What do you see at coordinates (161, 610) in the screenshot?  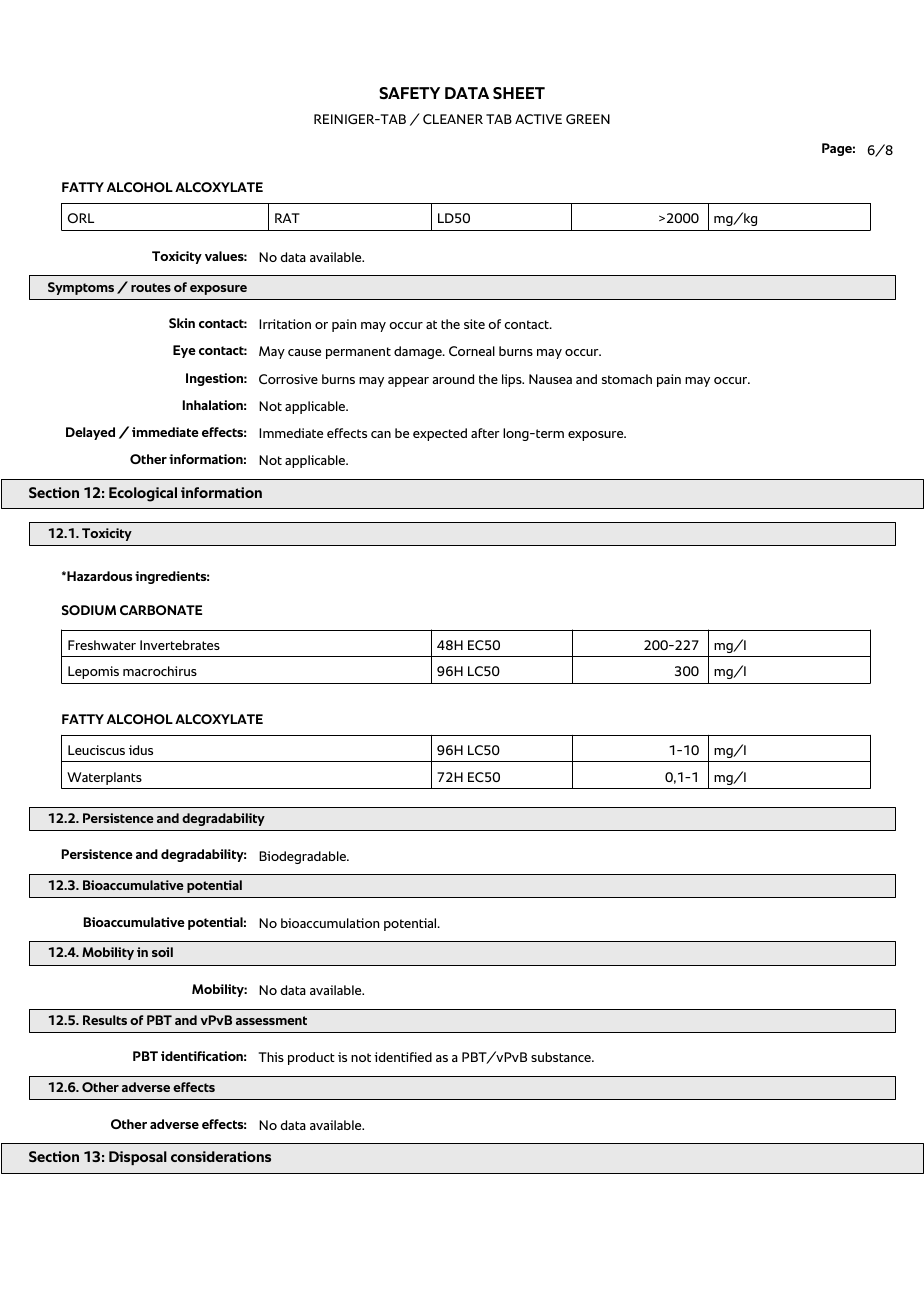 I see `CARBONATE` at bounding box center [161, 610].
